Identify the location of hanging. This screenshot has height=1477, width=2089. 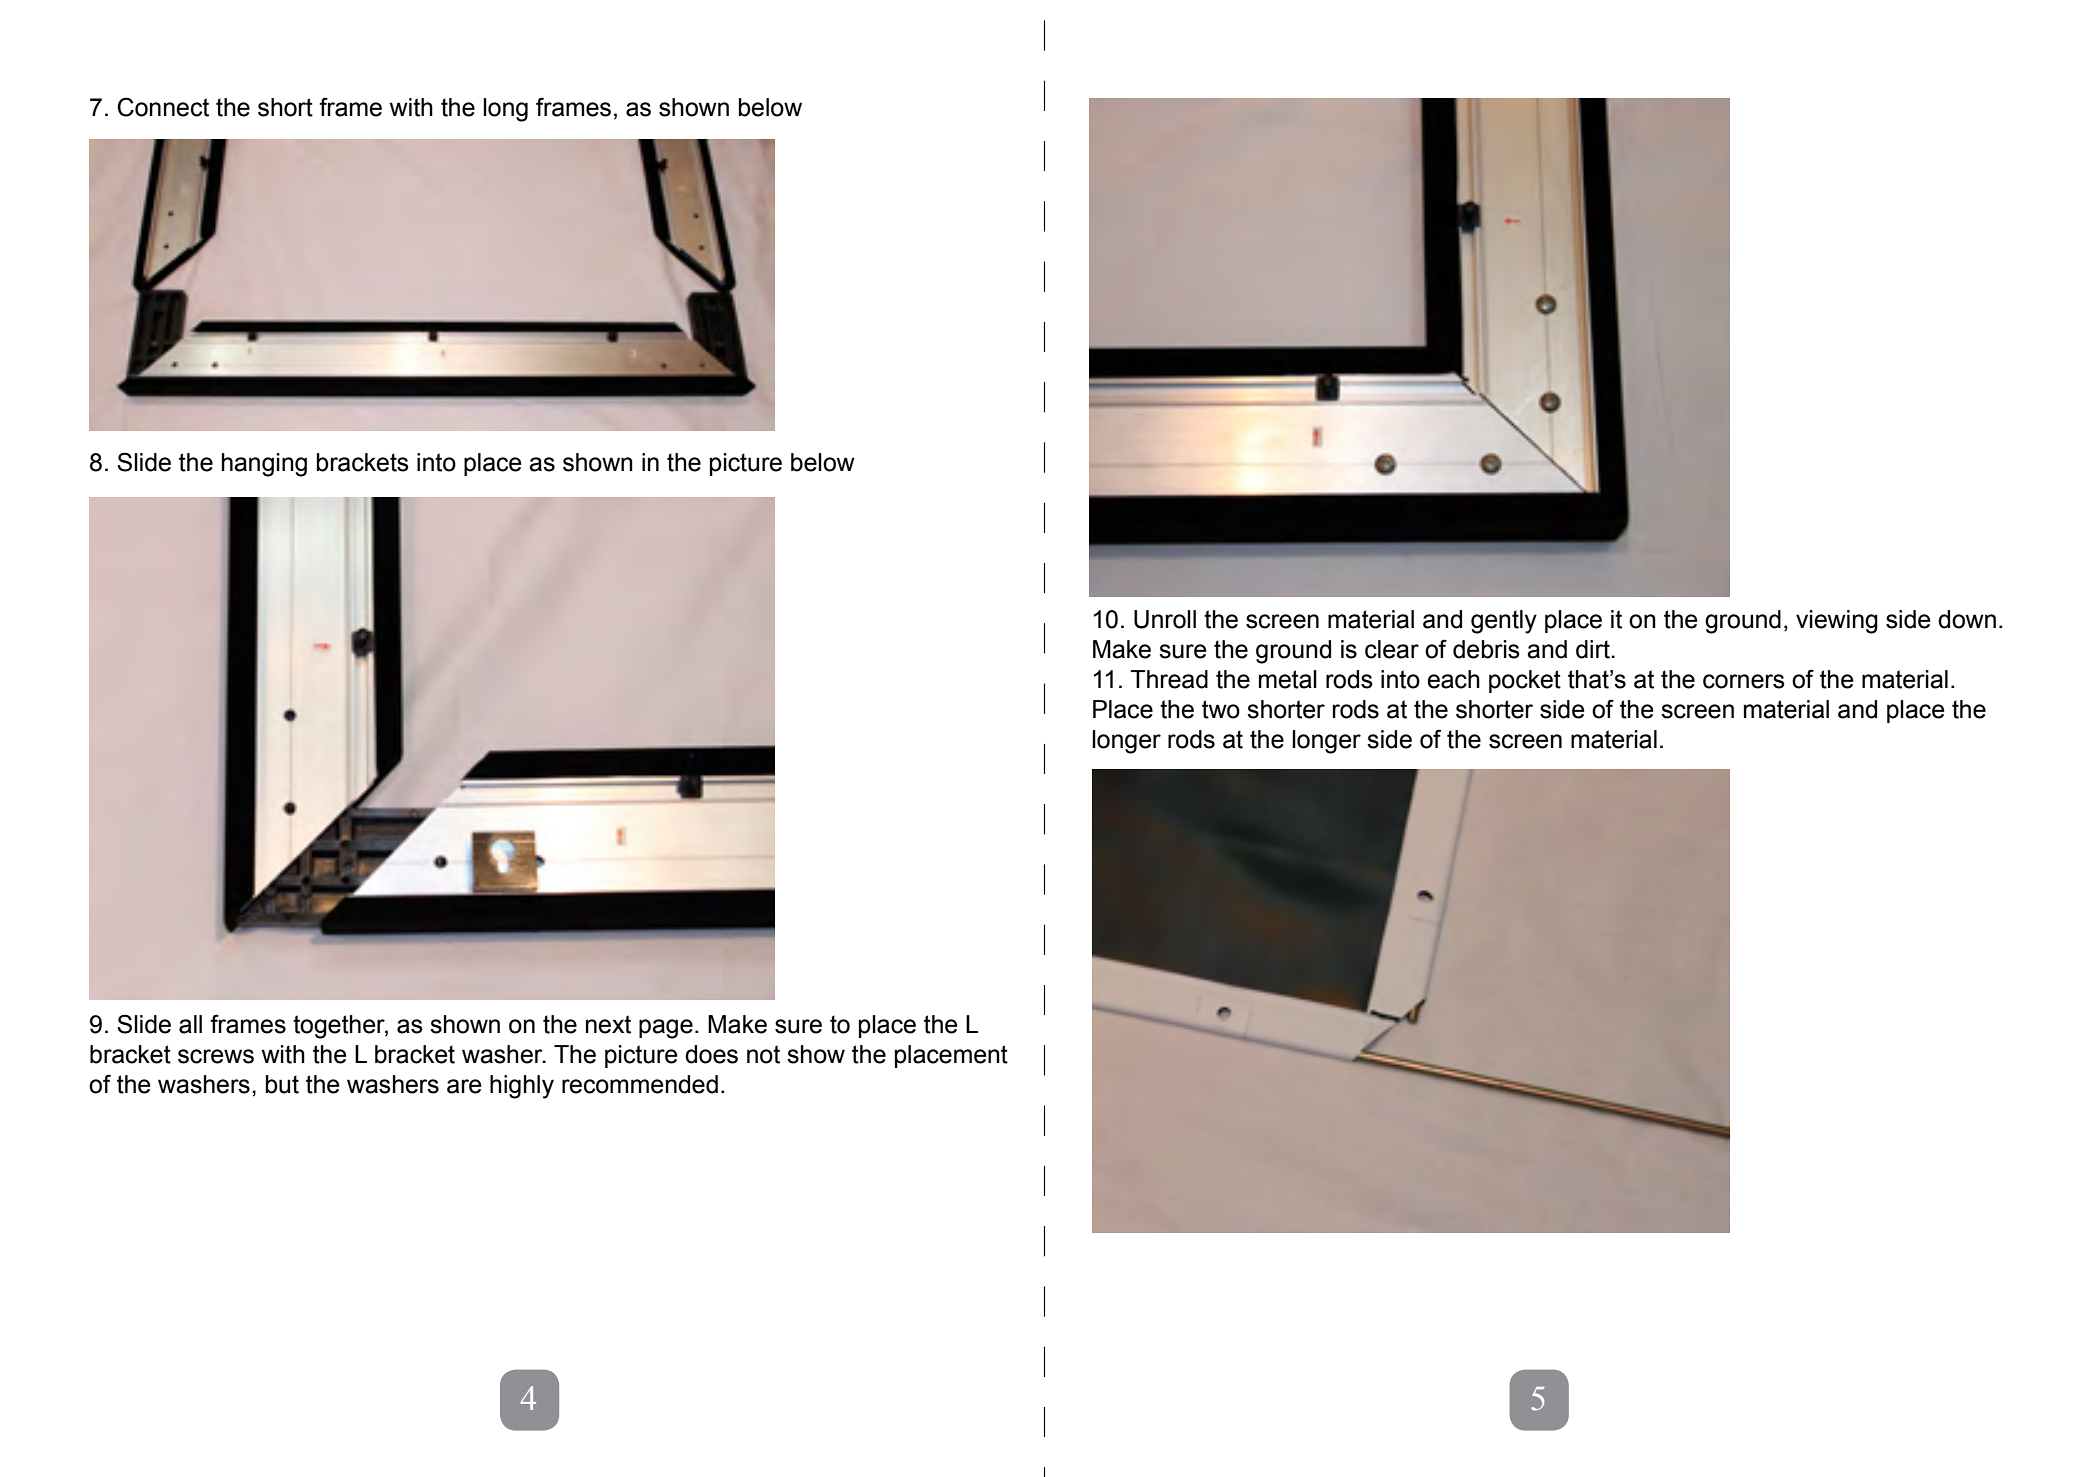
(264, 465).
